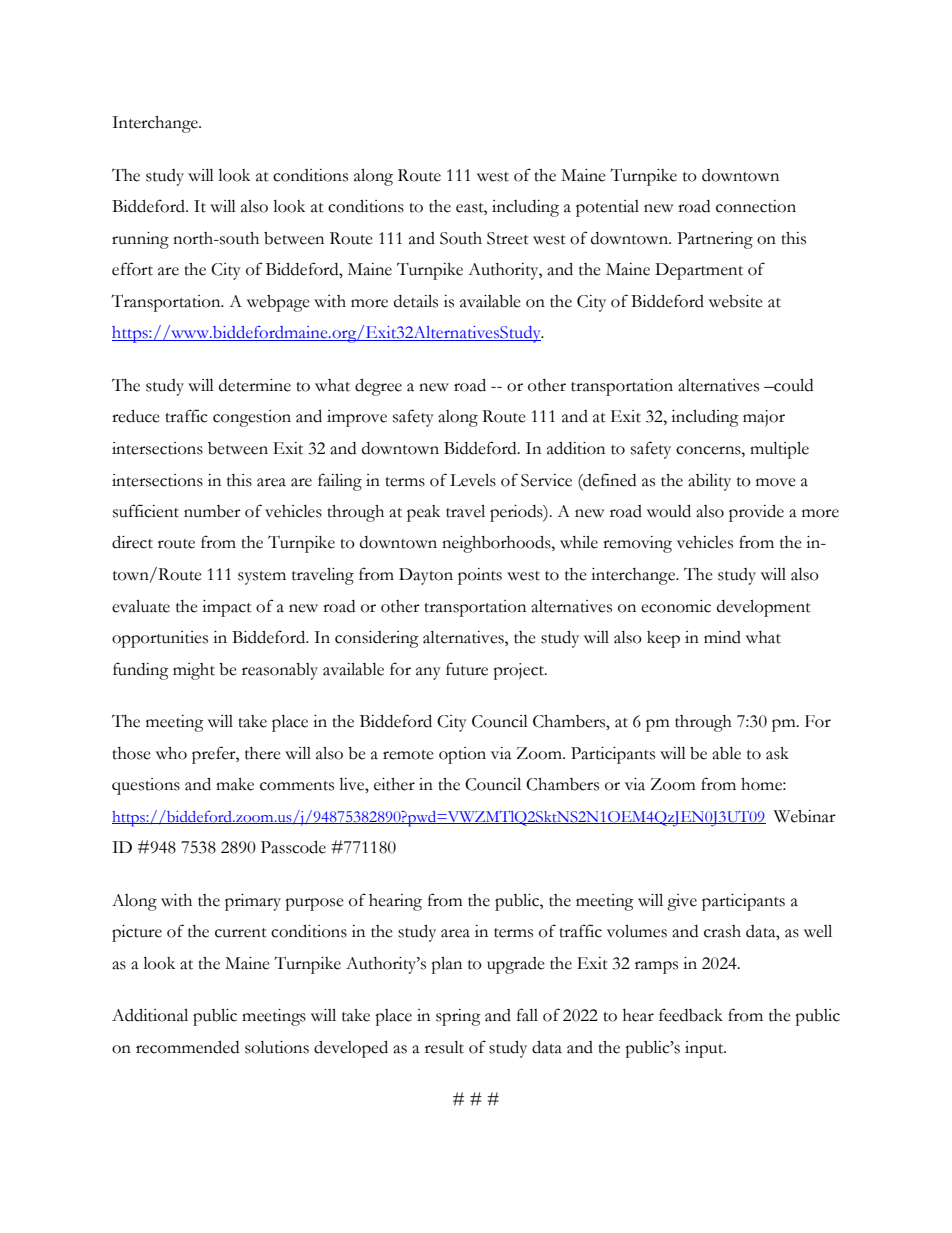 This page has width=952, height=1233. Describe the element at coordinates (715, 240) in the page. I see `Partnering` at that location.
